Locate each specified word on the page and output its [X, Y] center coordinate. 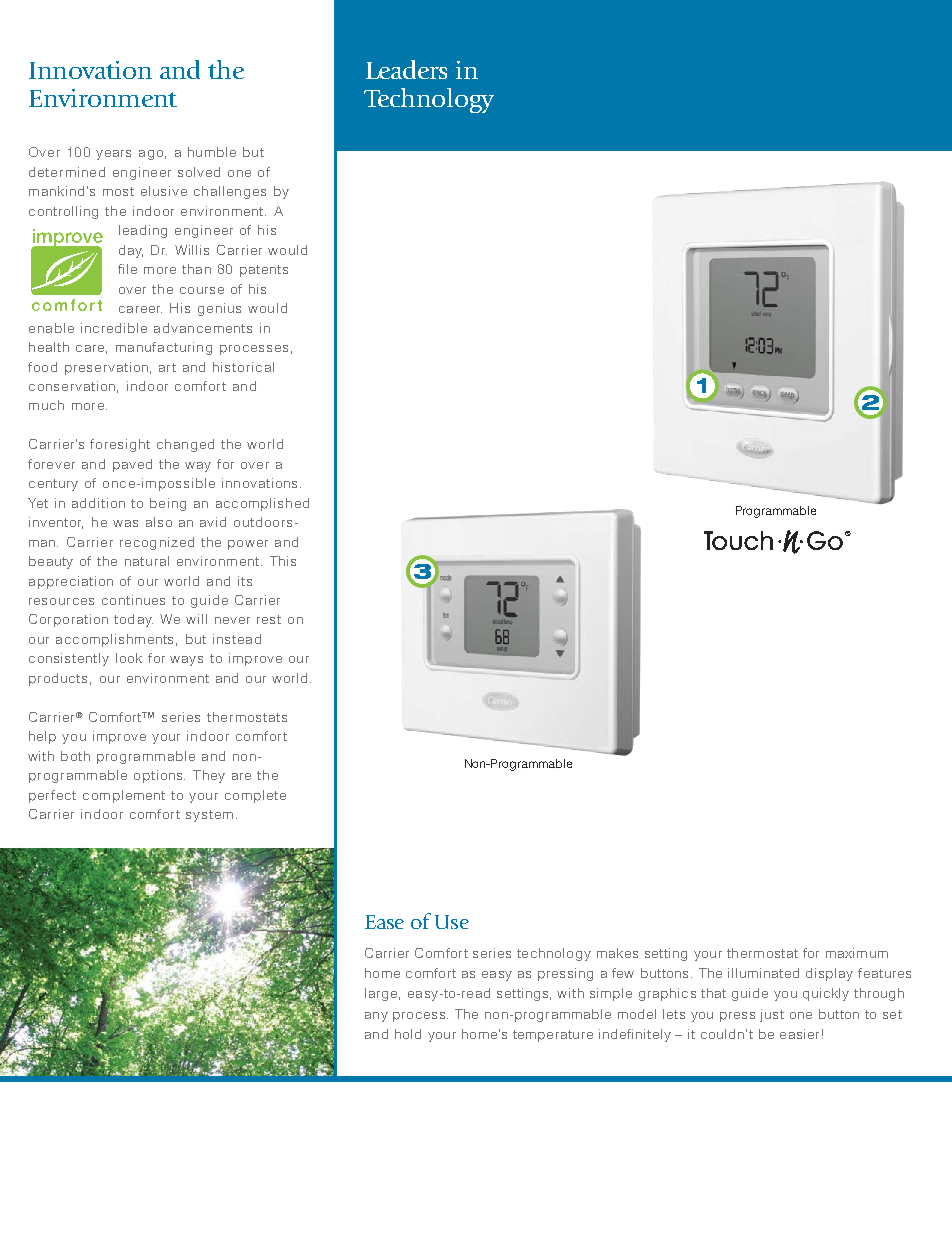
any [376, 1017]
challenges [230, 192]
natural [147, 561]
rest [269, 619]
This [283, 561]
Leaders [406, 69]
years [113, 155]
